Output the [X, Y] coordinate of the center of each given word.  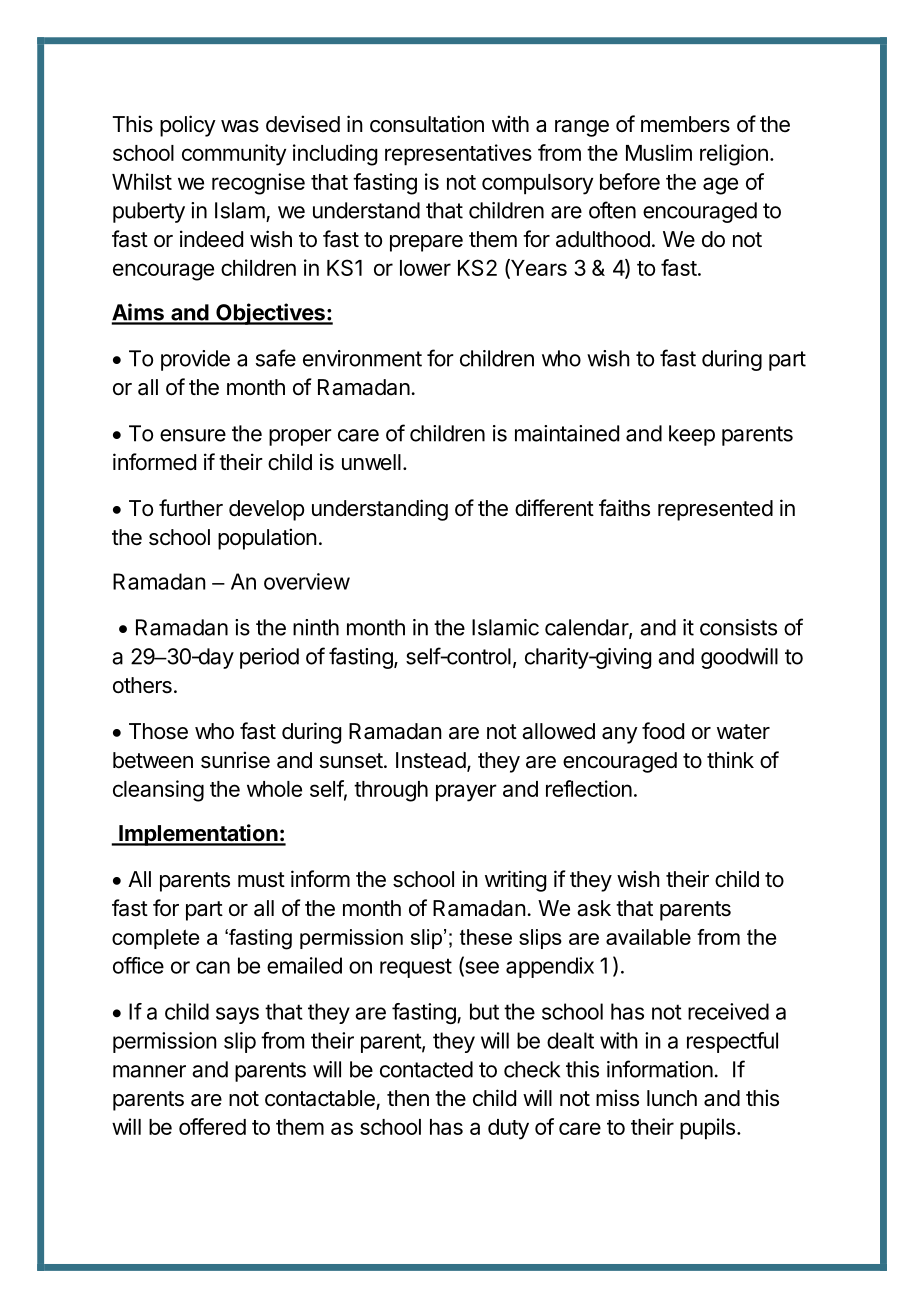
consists [738, 627]
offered [212, 1126]
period [269, 658]
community [234, 155]
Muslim [659, 152]
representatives [458, 155]
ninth [316, 627]
